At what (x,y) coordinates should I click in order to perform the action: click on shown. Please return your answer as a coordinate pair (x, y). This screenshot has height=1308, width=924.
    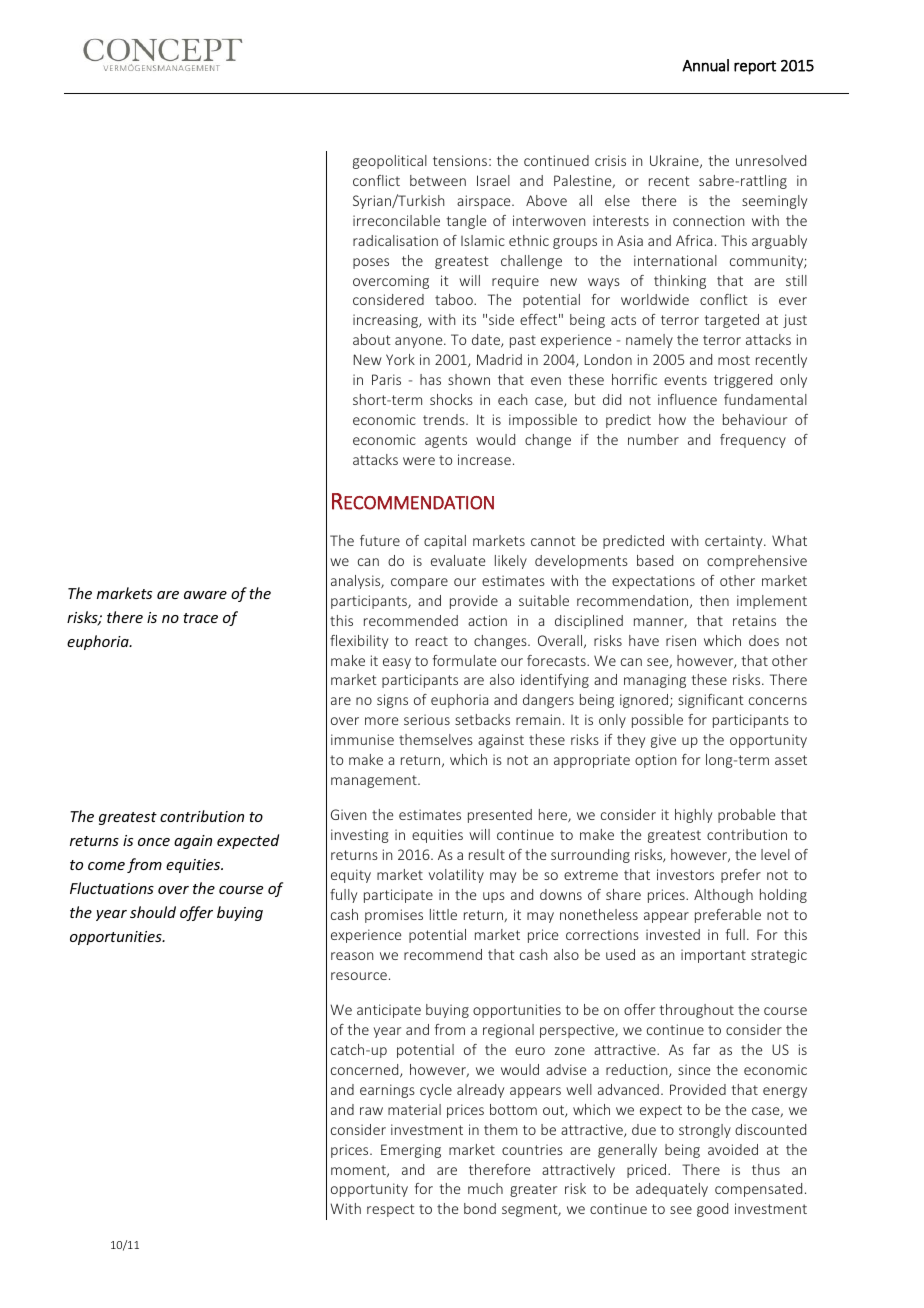
    Looking at the image, I should click on (469, 379).
